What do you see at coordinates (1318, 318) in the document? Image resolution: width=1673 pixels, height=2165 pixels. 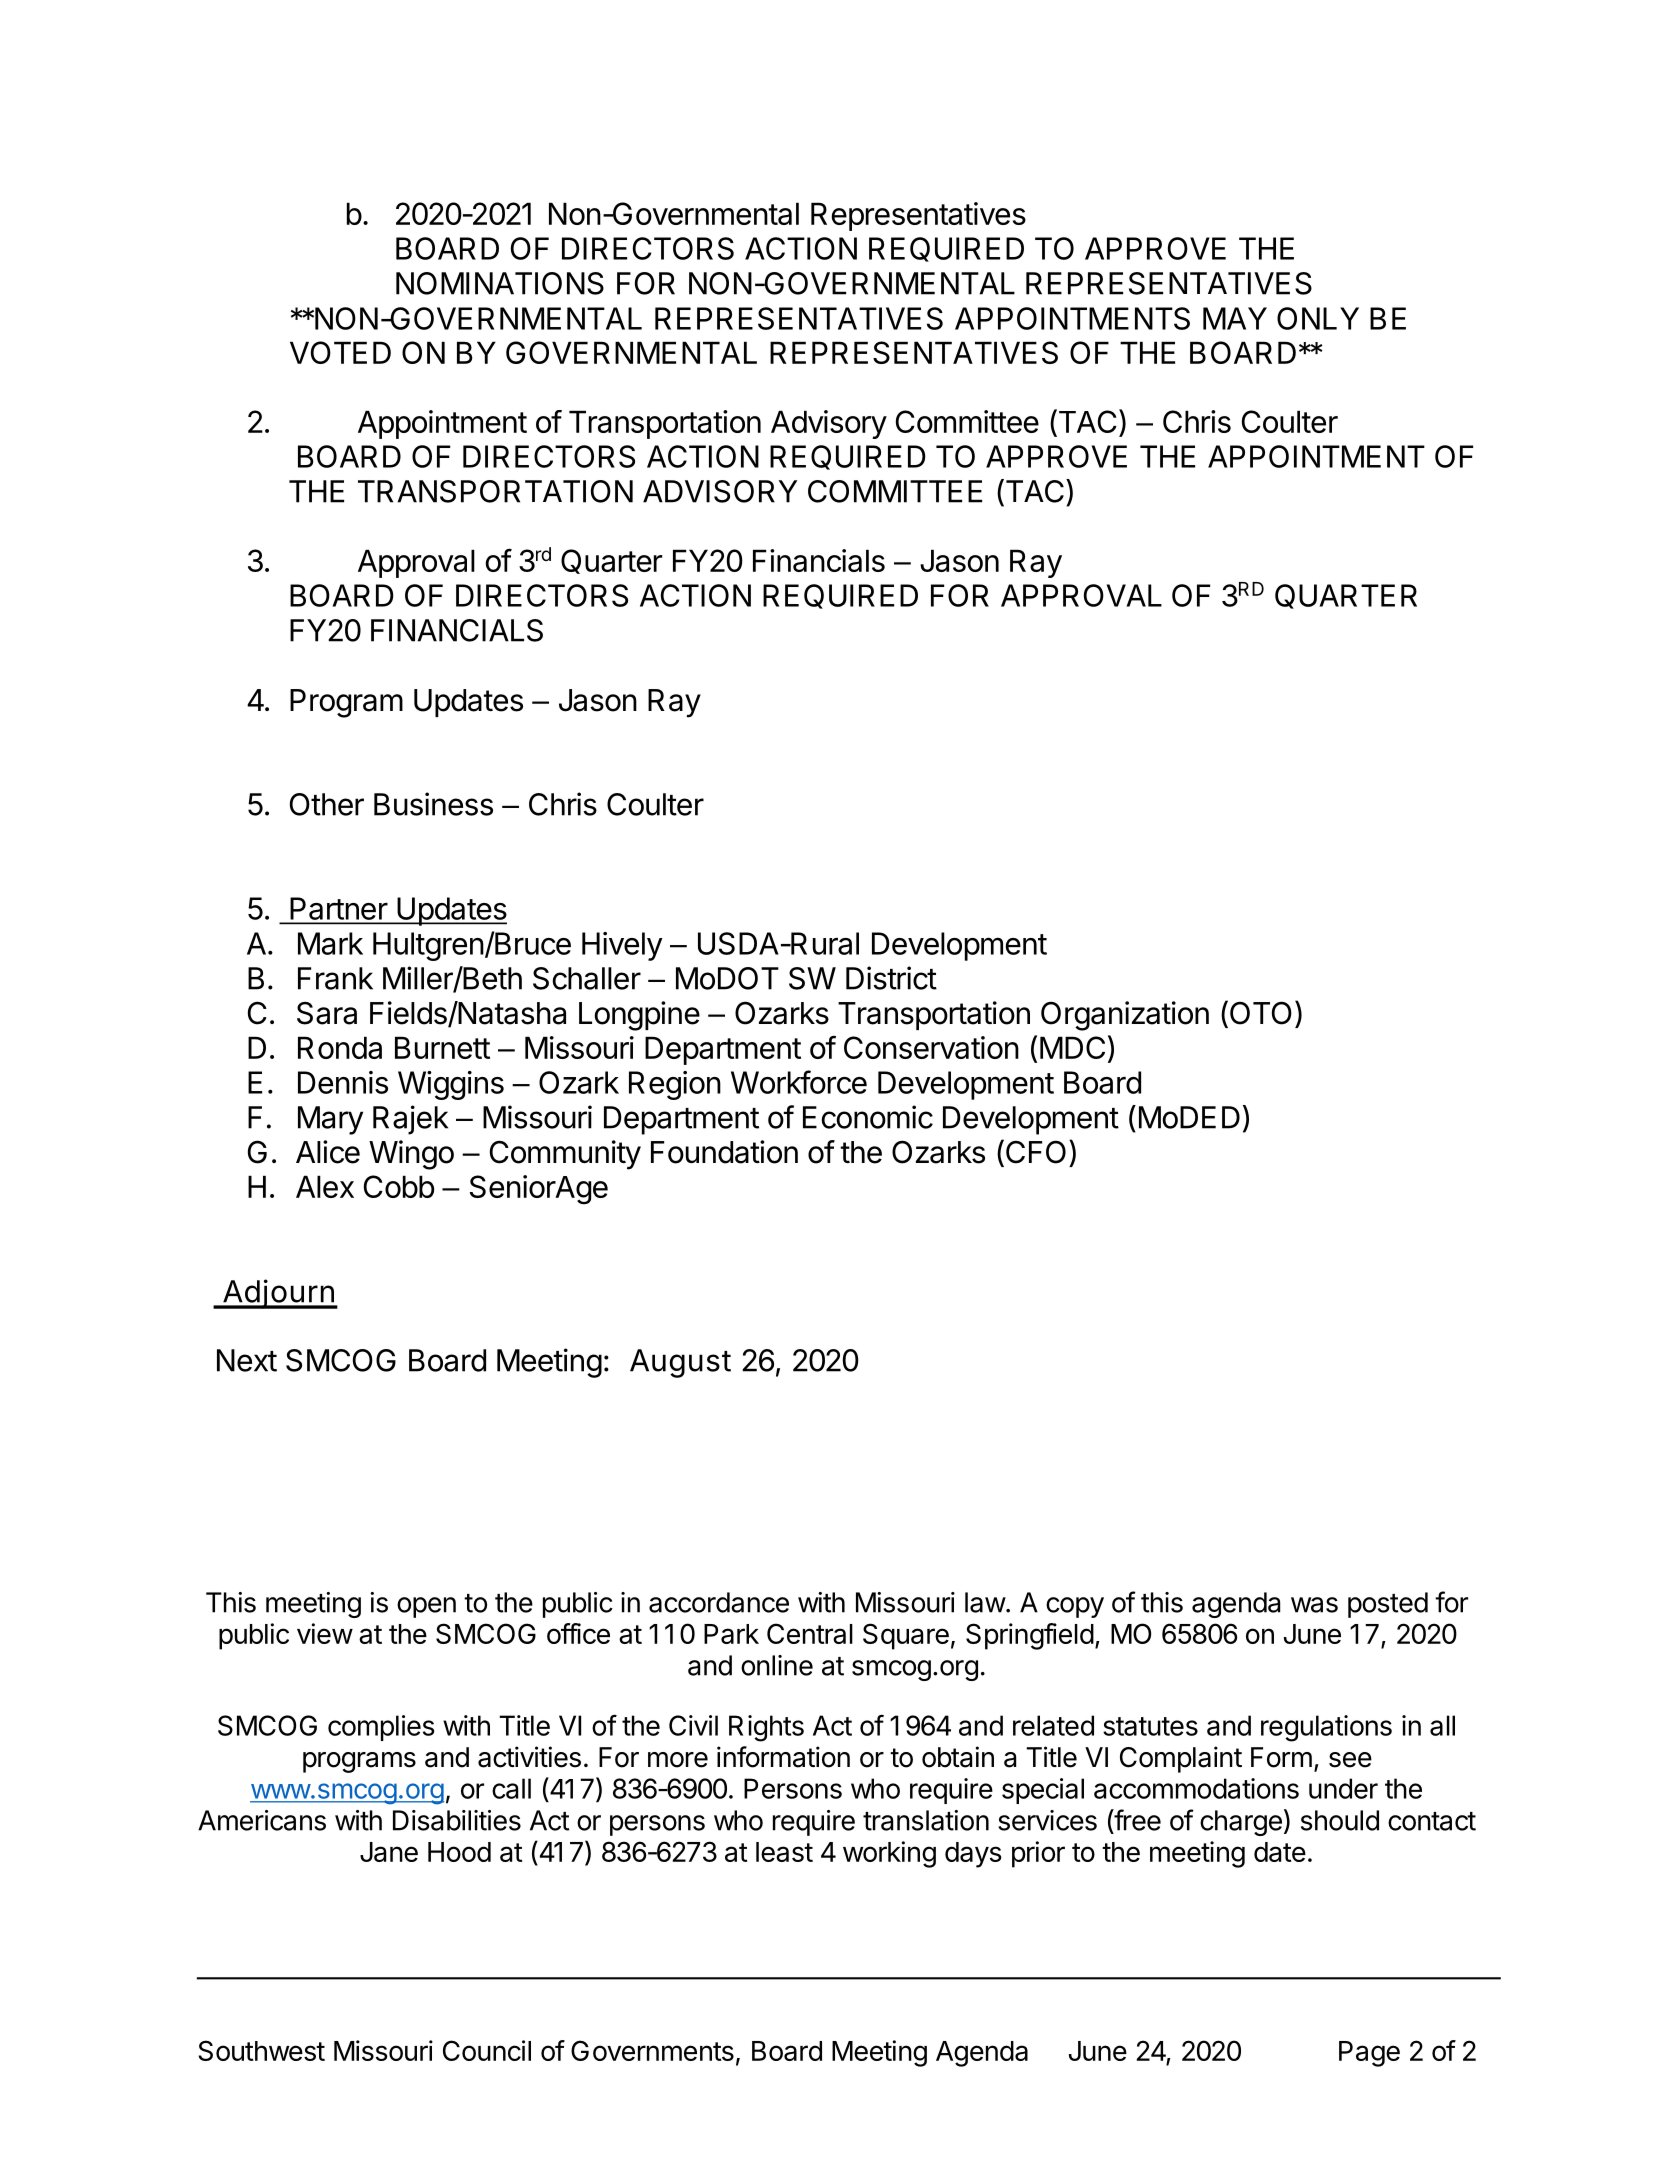 I see `ONLY` at bounding box center [1318, 318].
